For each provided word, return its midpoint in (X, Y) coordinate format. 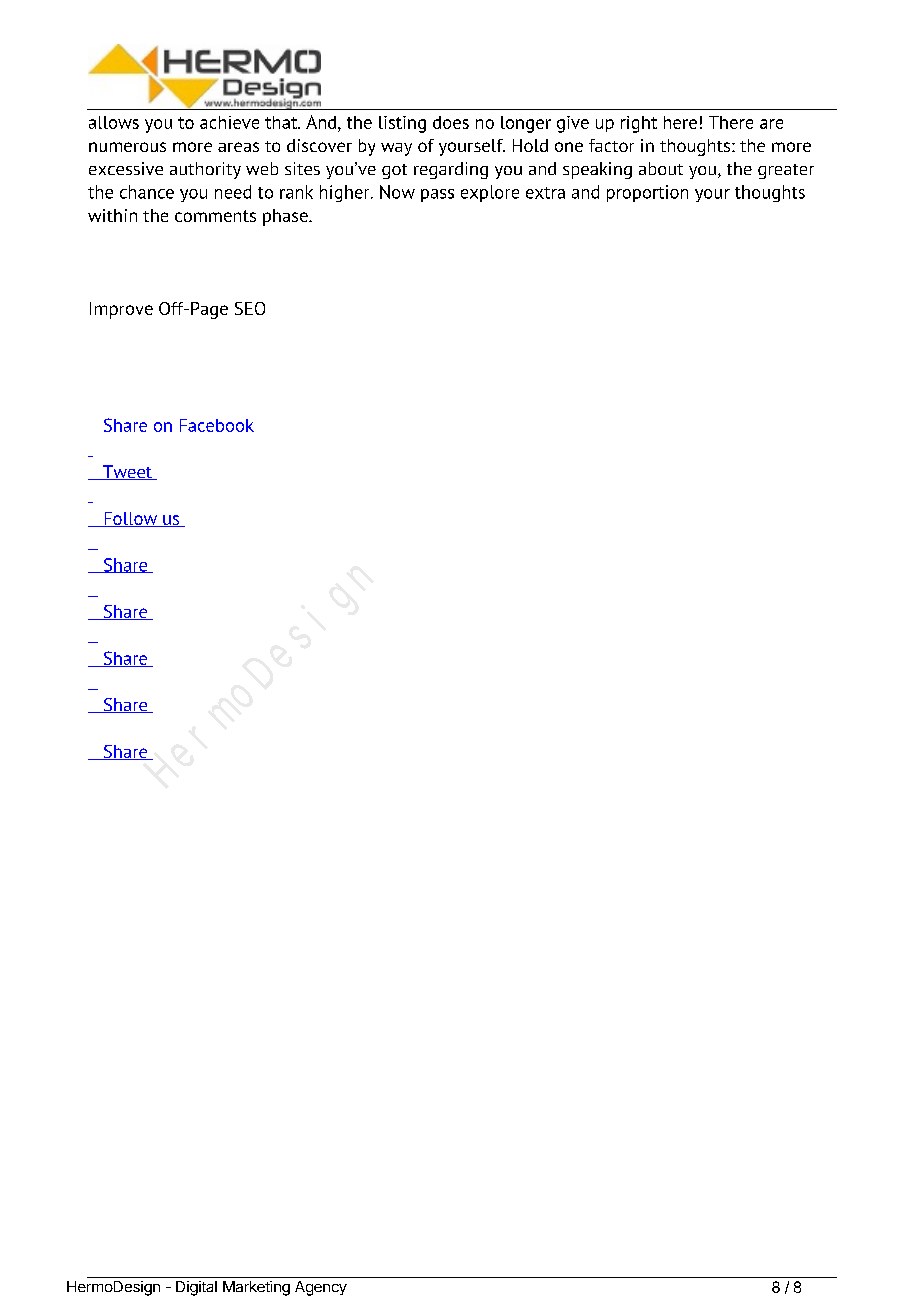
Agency (321, 1288)
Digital (196, 1288)
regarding (451, 170)
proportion (647, 193)
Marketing (256, 1288)
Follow (130, 519)
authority (205, 170)
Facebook (217, 425)
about (661, 168)
